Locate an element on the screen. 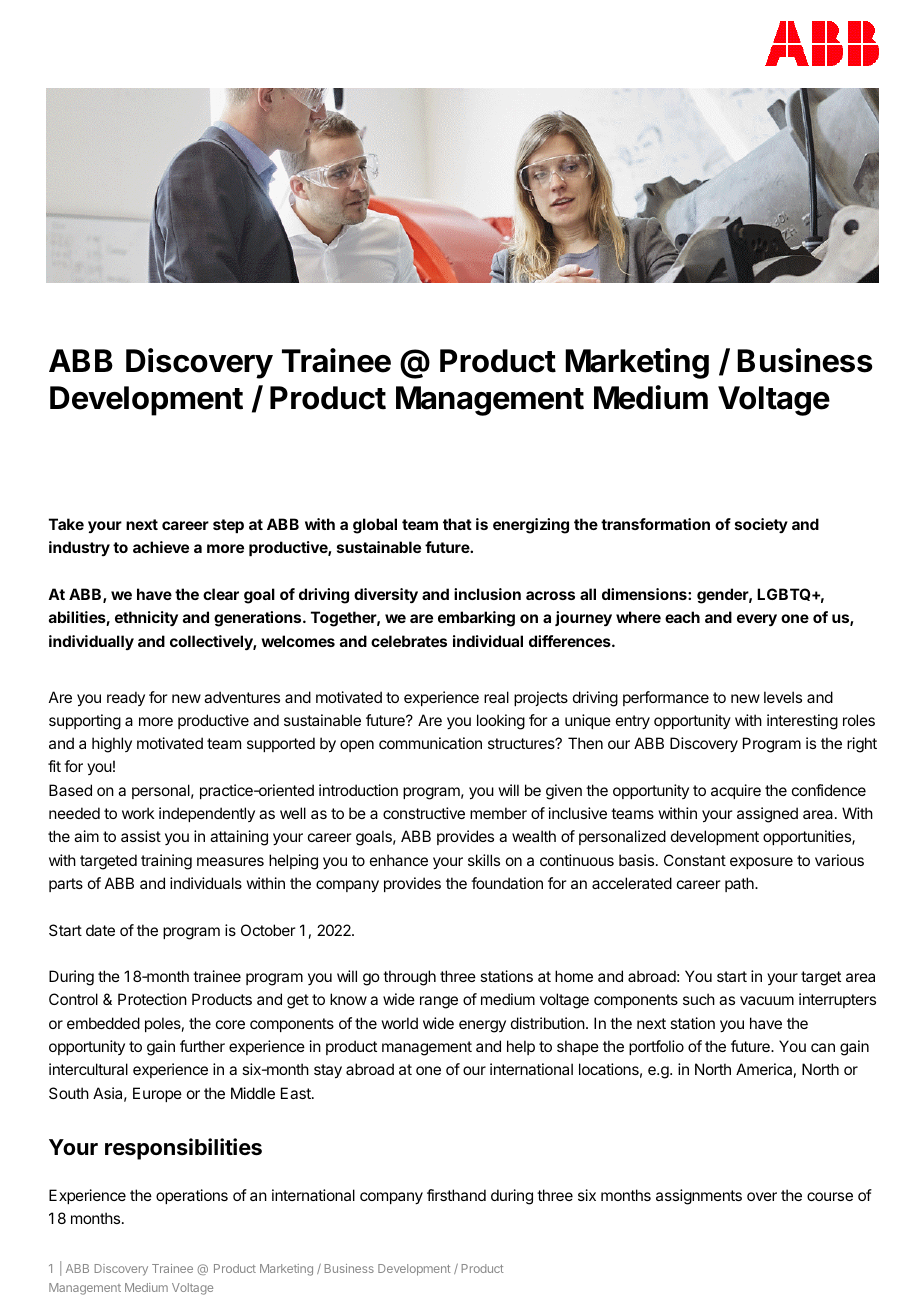 Image resolution: width=924 pixels, height=1308 pixels. Protection is located at coordinates (152, 999).
